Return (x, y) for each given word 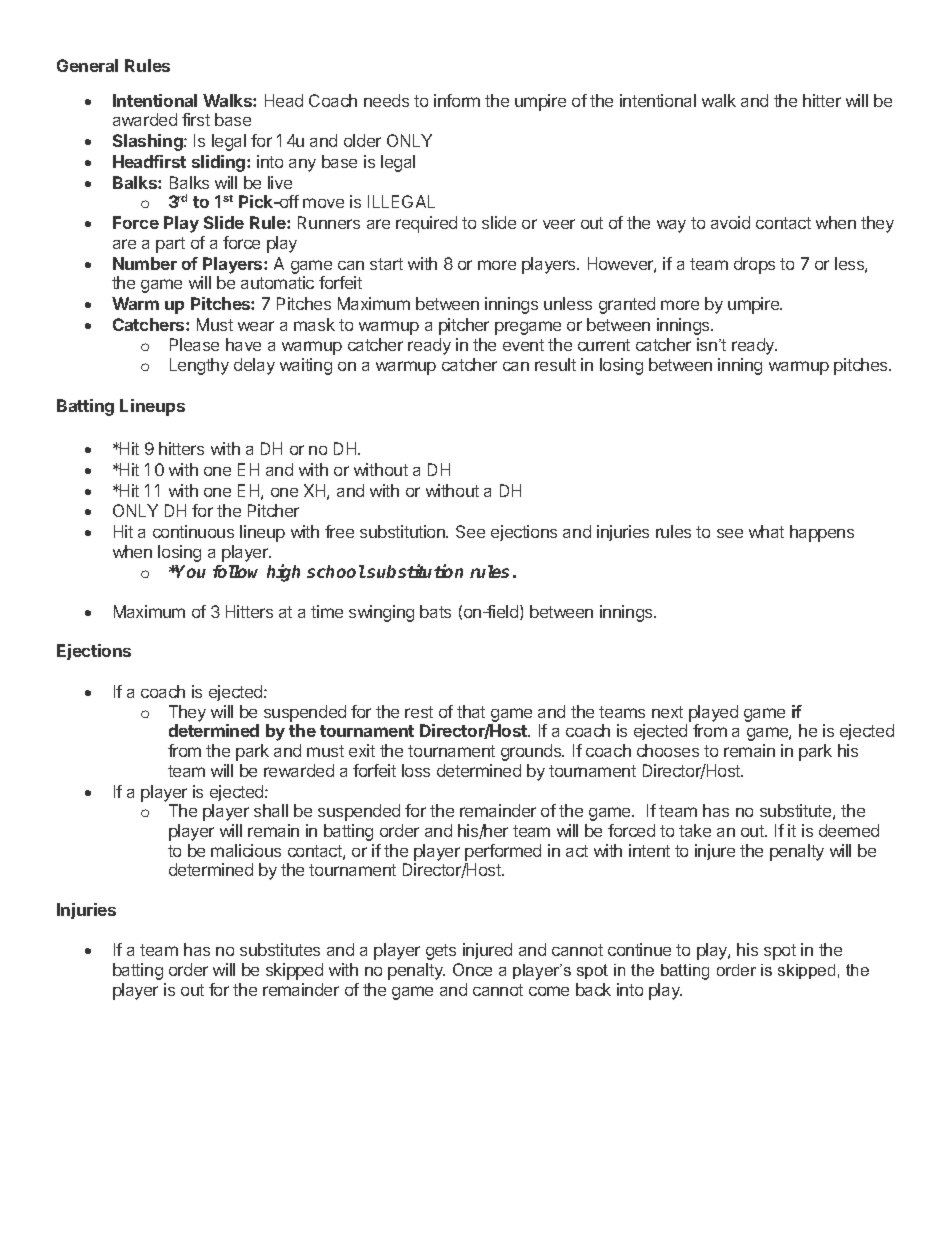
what (766, 531)
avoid (730, 222)
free (339, 531)
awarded (145, 119)
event (523, 345)
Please (194, 344)
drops (754, 265)
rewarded (299, 770)
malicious (246, 850)
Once (472, 969)
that (471, 711)
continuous (193, 531)
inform (457, 100)
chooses (668, 750)
